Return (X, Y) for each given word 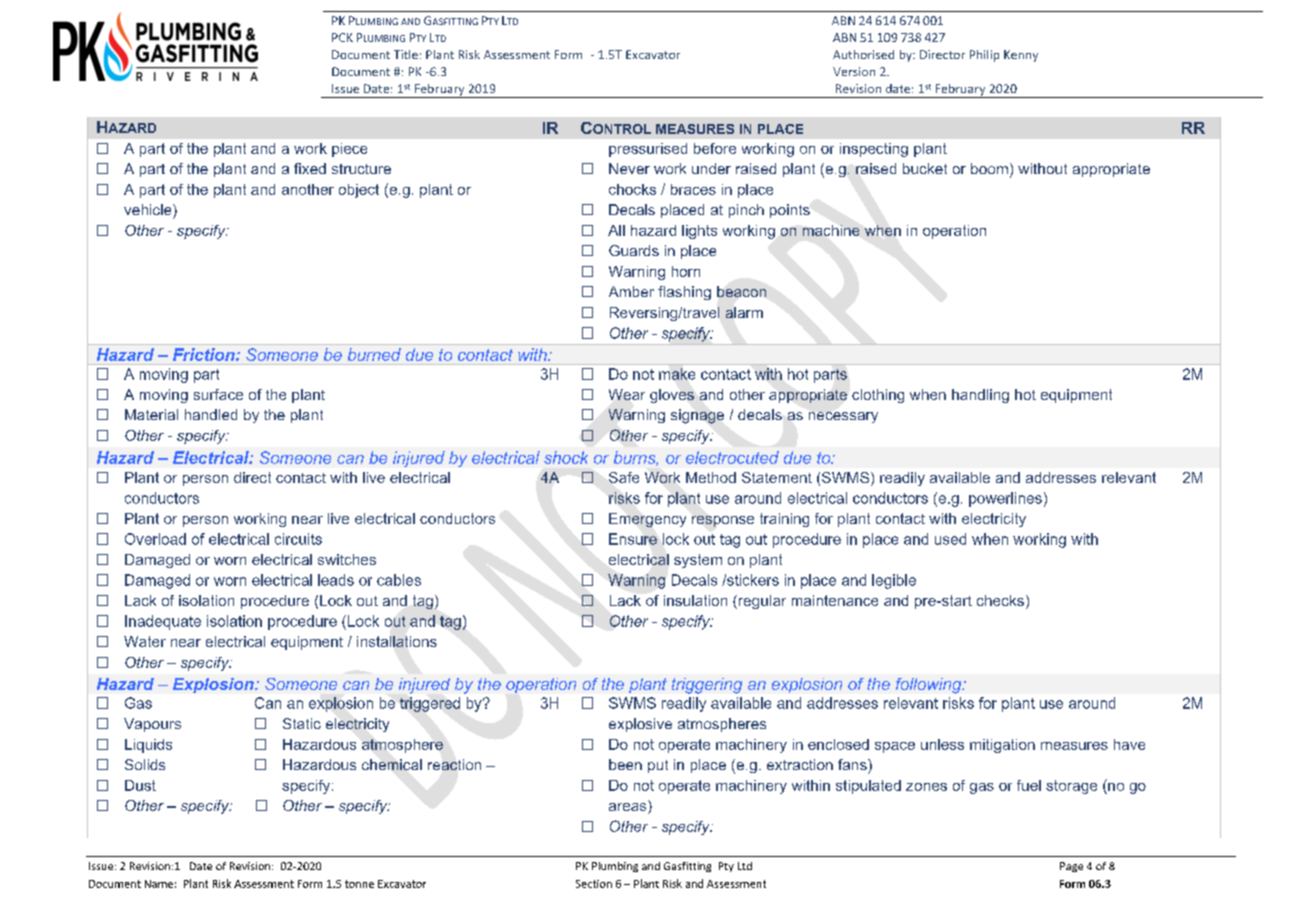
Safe (624, 477)
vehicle (149, 209)
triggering (707, 686)
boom (989, 168)
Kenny (1021, 56)
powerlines (1005, 499)
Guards (634, 250)
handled (211, 414)
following (930, 686)
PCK (342, 37)
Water (145, 641)
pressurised (648, 150)
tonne (359, 884)
